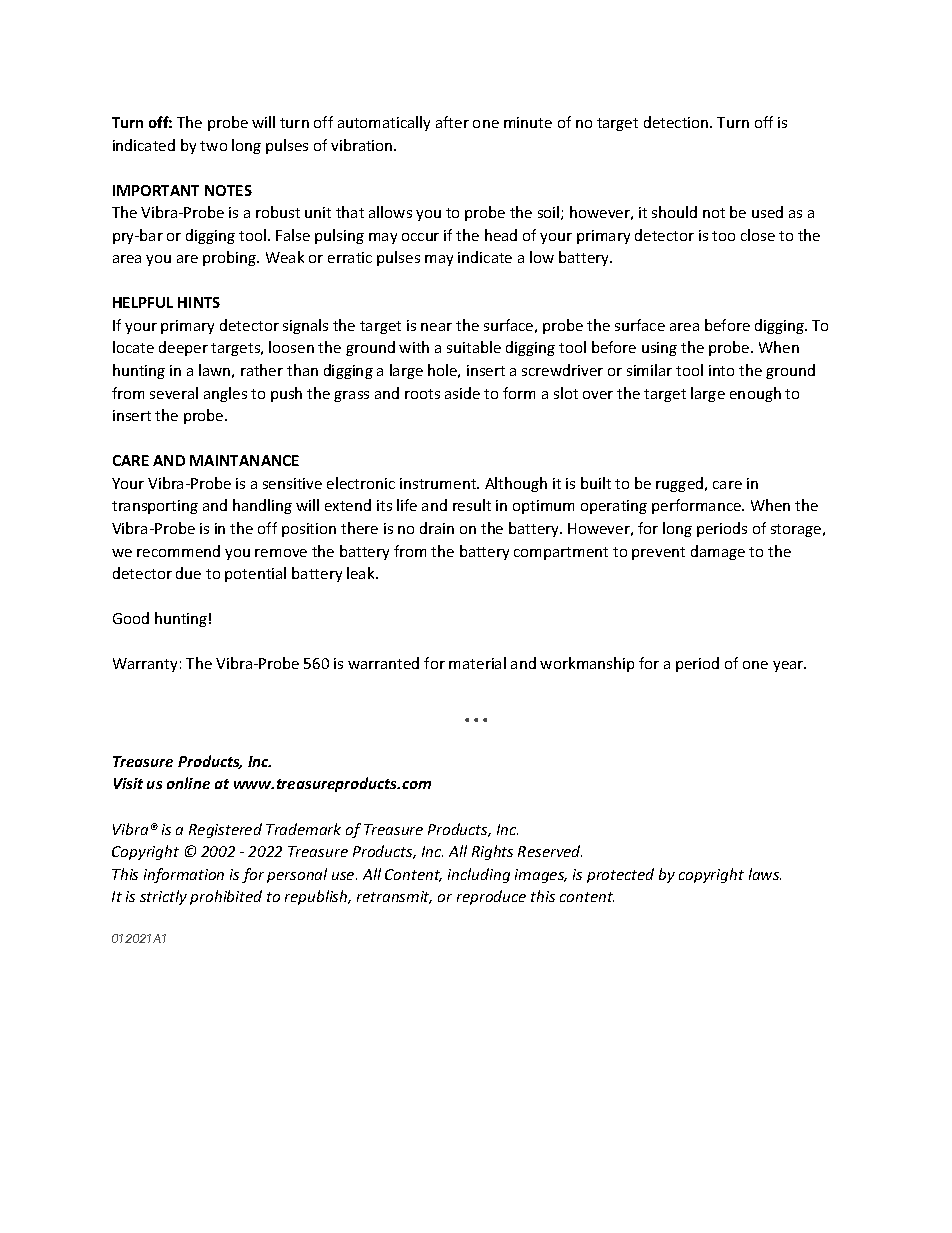 This screenshot has width=952, height=1233. Describe the element at coordinates (479, 875) in the screenshot. I see `including` at that location.
